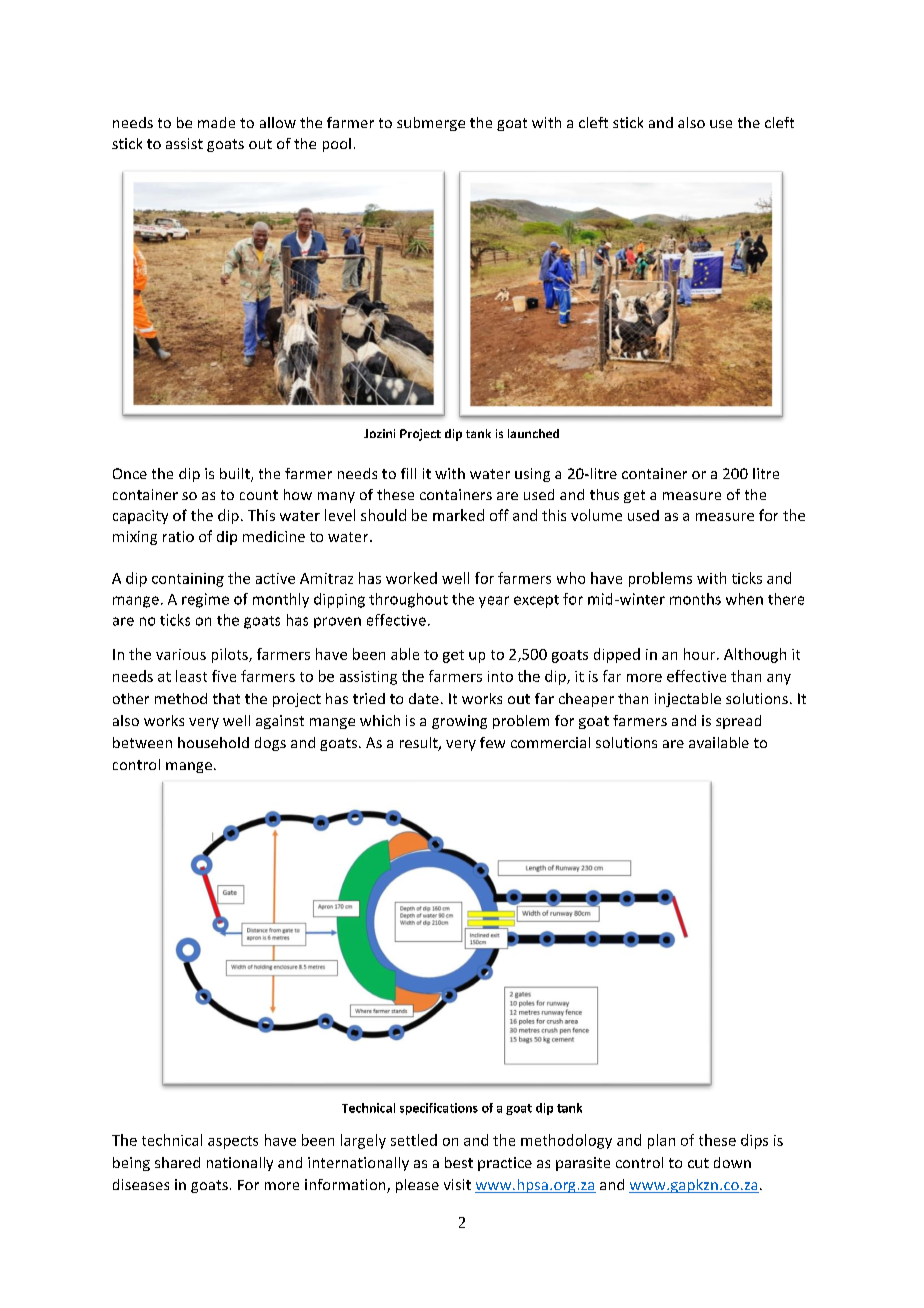 The width and height of the screenshot is (924, 1308). Describe the element at coordinates (236, 475) in the screenshot. I see `built` at that location.
